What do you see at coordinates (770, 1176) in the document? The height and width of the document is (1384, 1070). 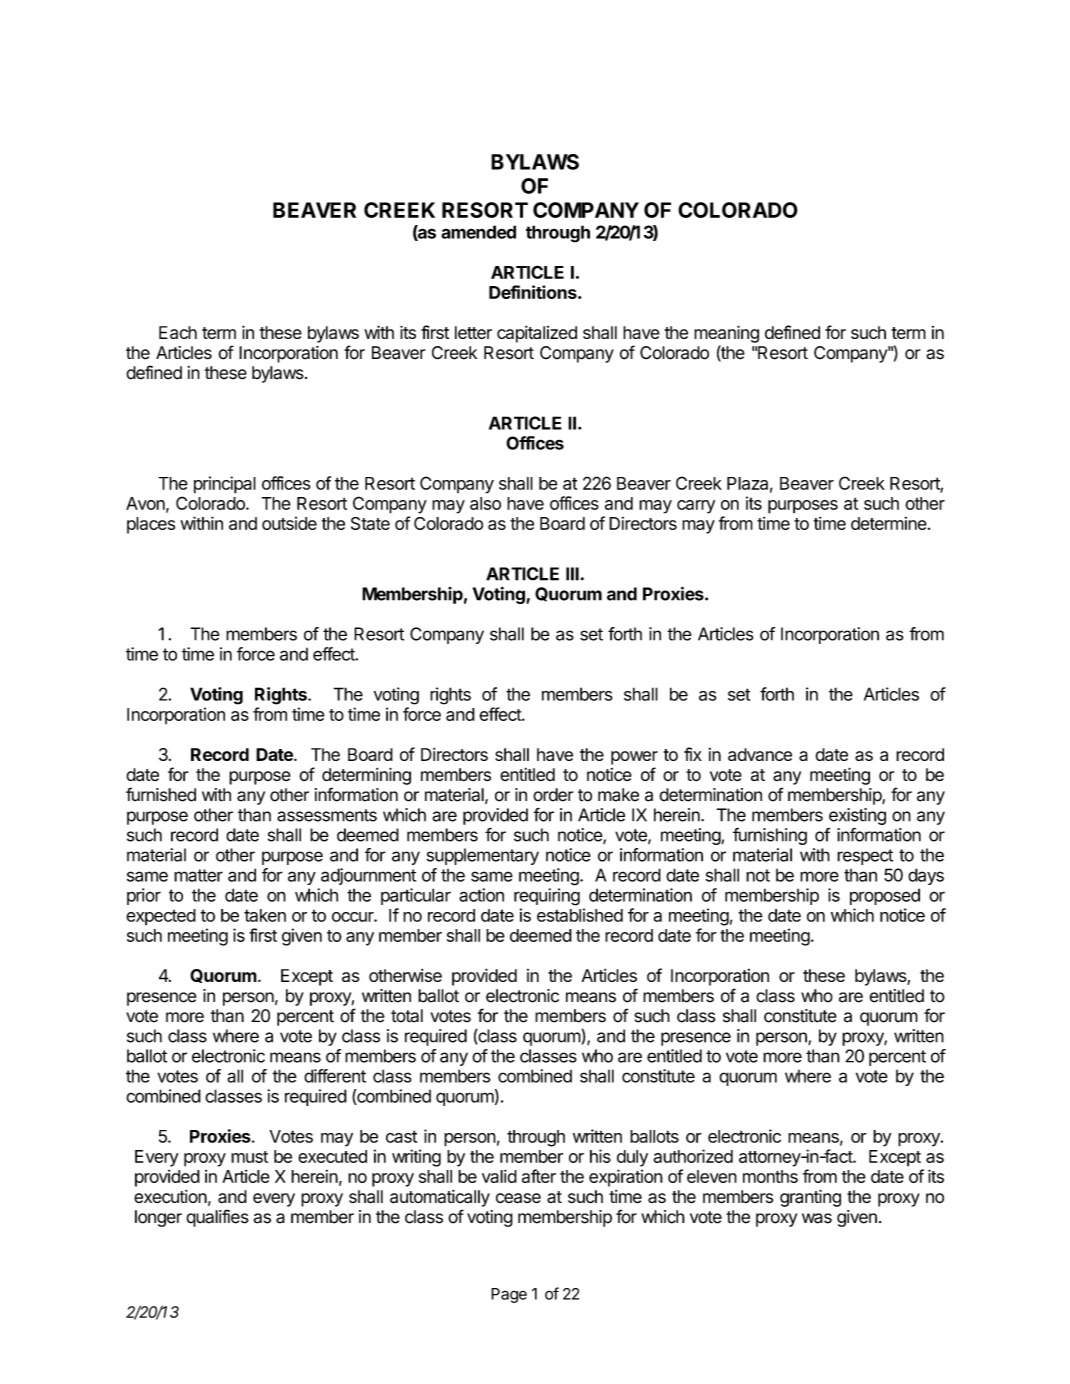 I see `months` at bounding box center [770, 1176].
